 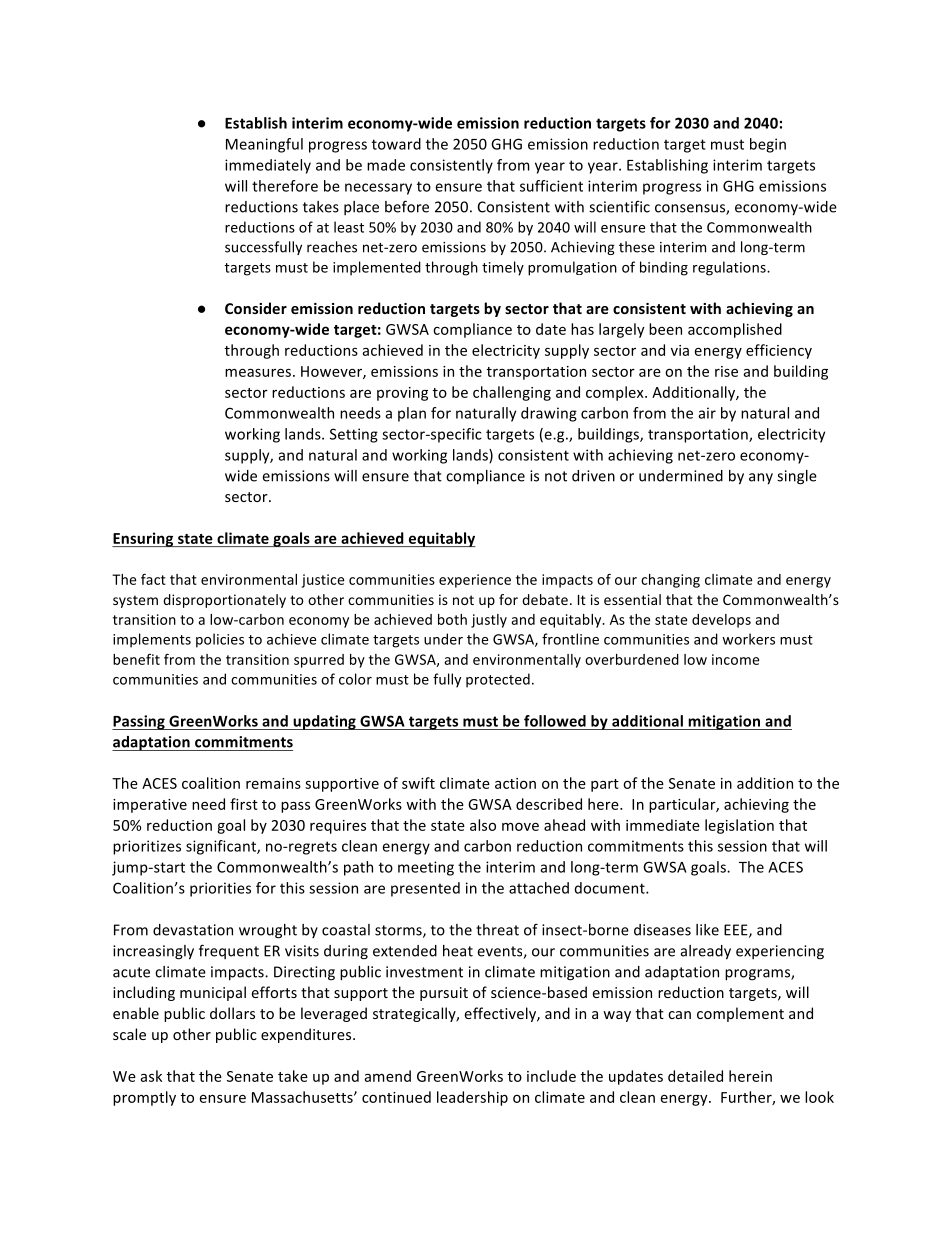 What do you see at coordinates (768, 145) in the screenshot?
I see `begin` at bounding box center [768, 145].
